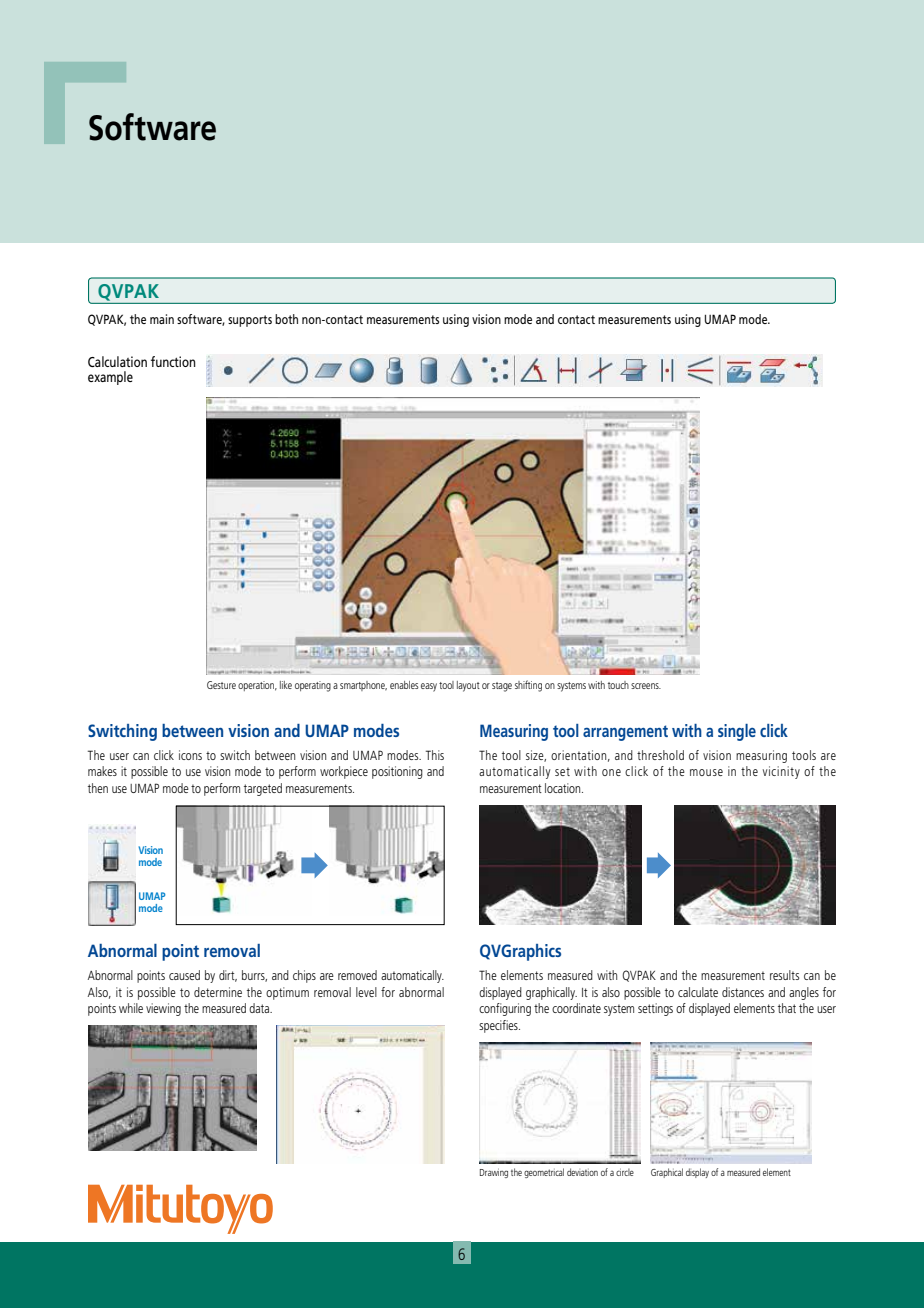 The image size is (924, 1308). Describe the element at coordinates (286, 319) in the image. I see `both` at that location.
